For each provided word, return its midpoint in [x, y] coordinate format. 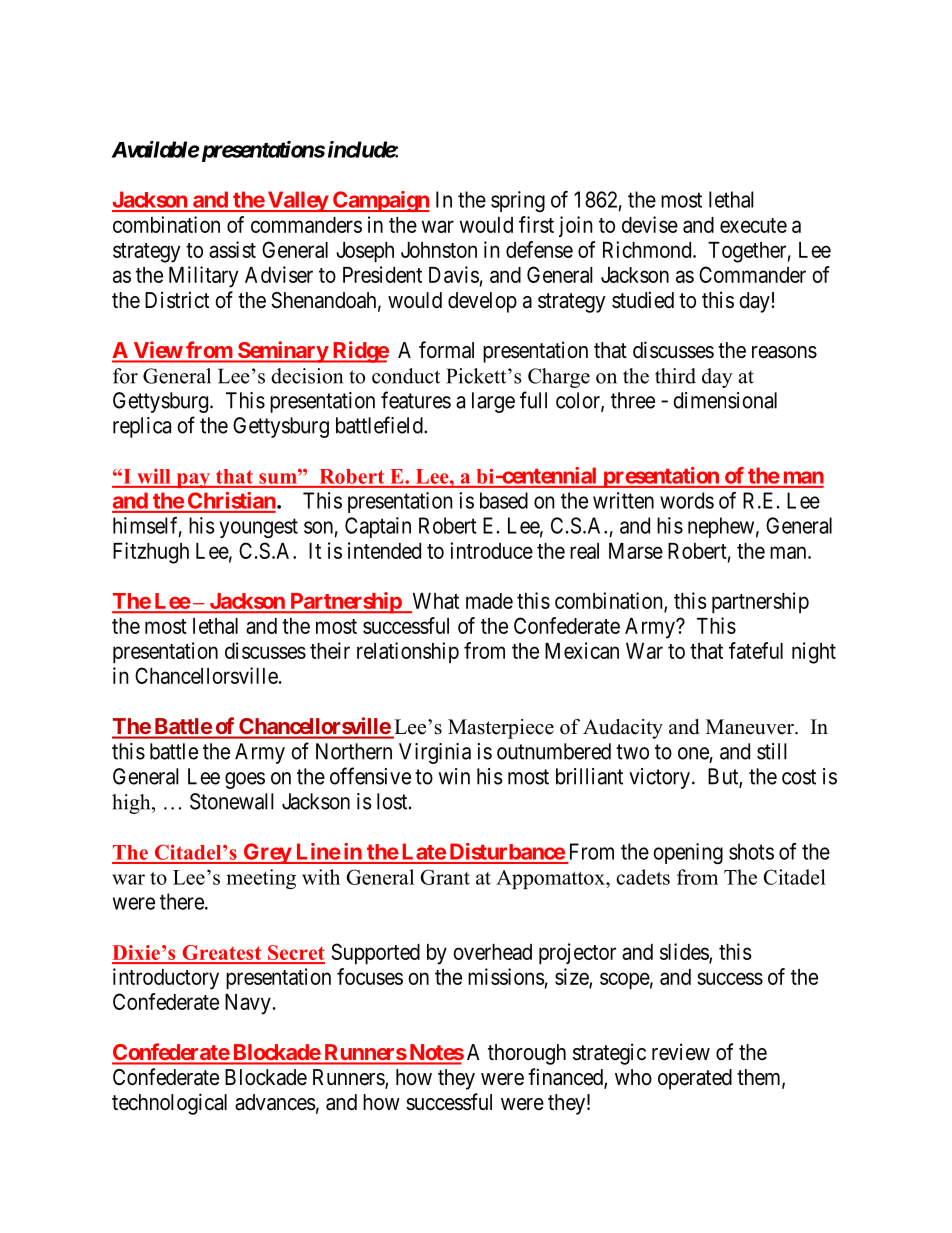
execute [753, 225]
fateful [756, 650]
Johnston [439, 250]
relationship [408, 653]
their [330, 650]
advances [275, 1102]
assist [232, 249]
